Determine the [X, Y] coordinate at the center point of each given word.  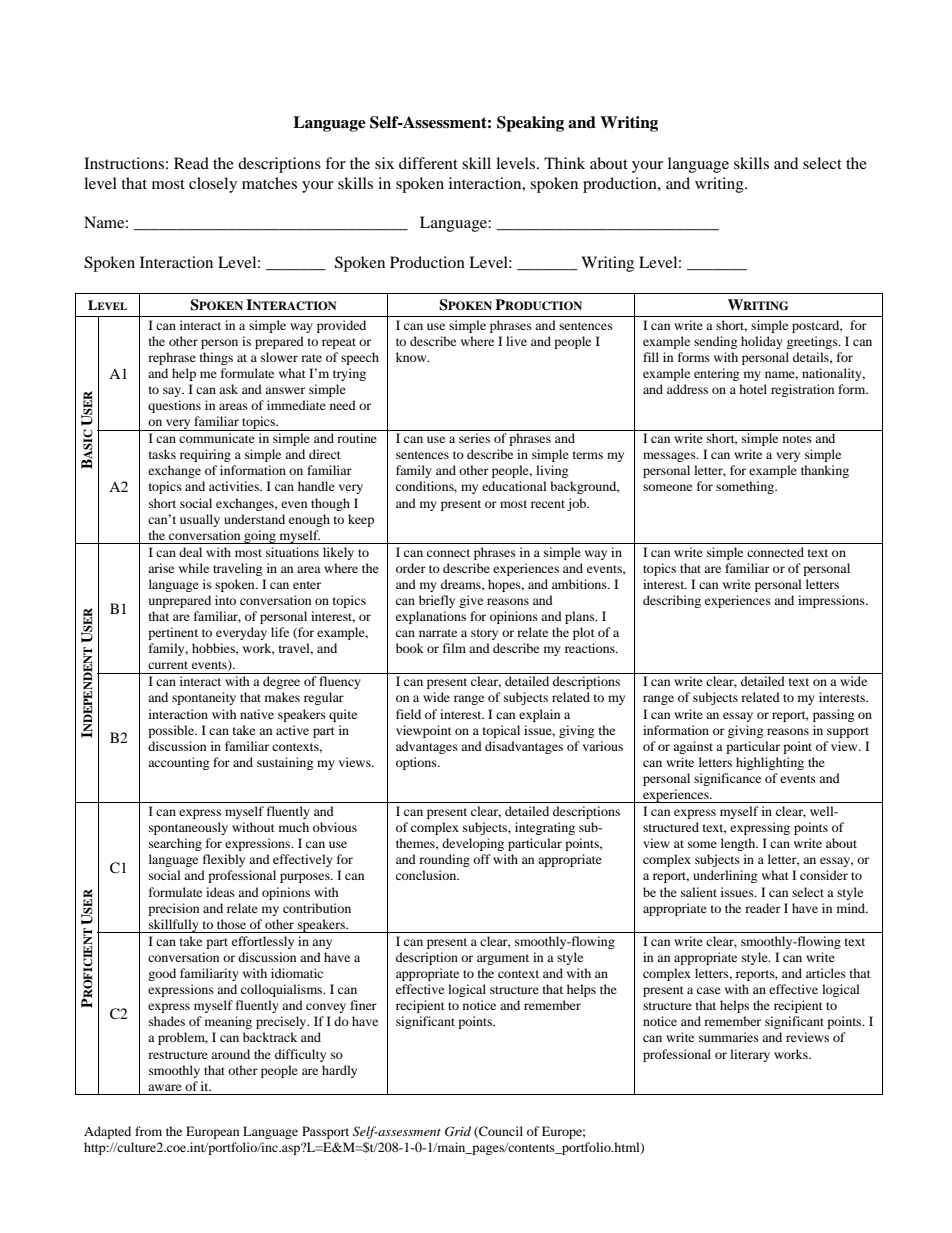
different [428, 163]
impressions [832, 601]
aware [165, 1087]
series [474, 438]
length [739, 844]
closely [213, 185]
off [482, 859]
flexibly [224, 860]
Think [564, 163]
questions [174, 406]
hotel [753, 389]
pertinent [173, 633]
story [484, 634]
